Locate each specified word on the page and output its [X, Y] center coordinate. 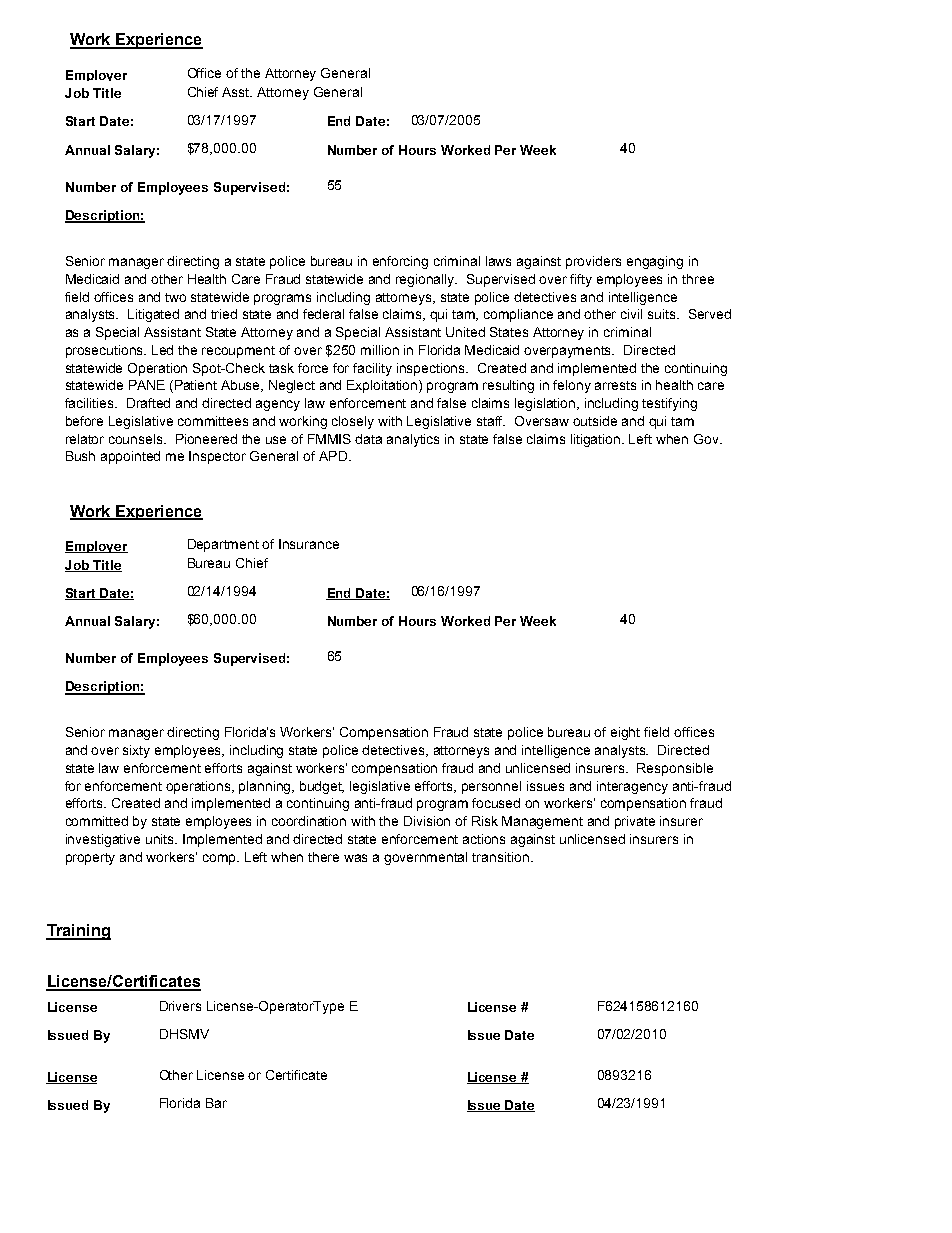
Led [162, 350]
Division [427, 821]
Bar [216, 1103]
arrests [615, 385]
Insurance [309, 544]
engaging [655, 262]
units [161, 839]
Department [223, 545]
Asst [237, 92]
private [635, 822]
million [380, 350]
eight [625, 733]
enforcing [400, 262]
